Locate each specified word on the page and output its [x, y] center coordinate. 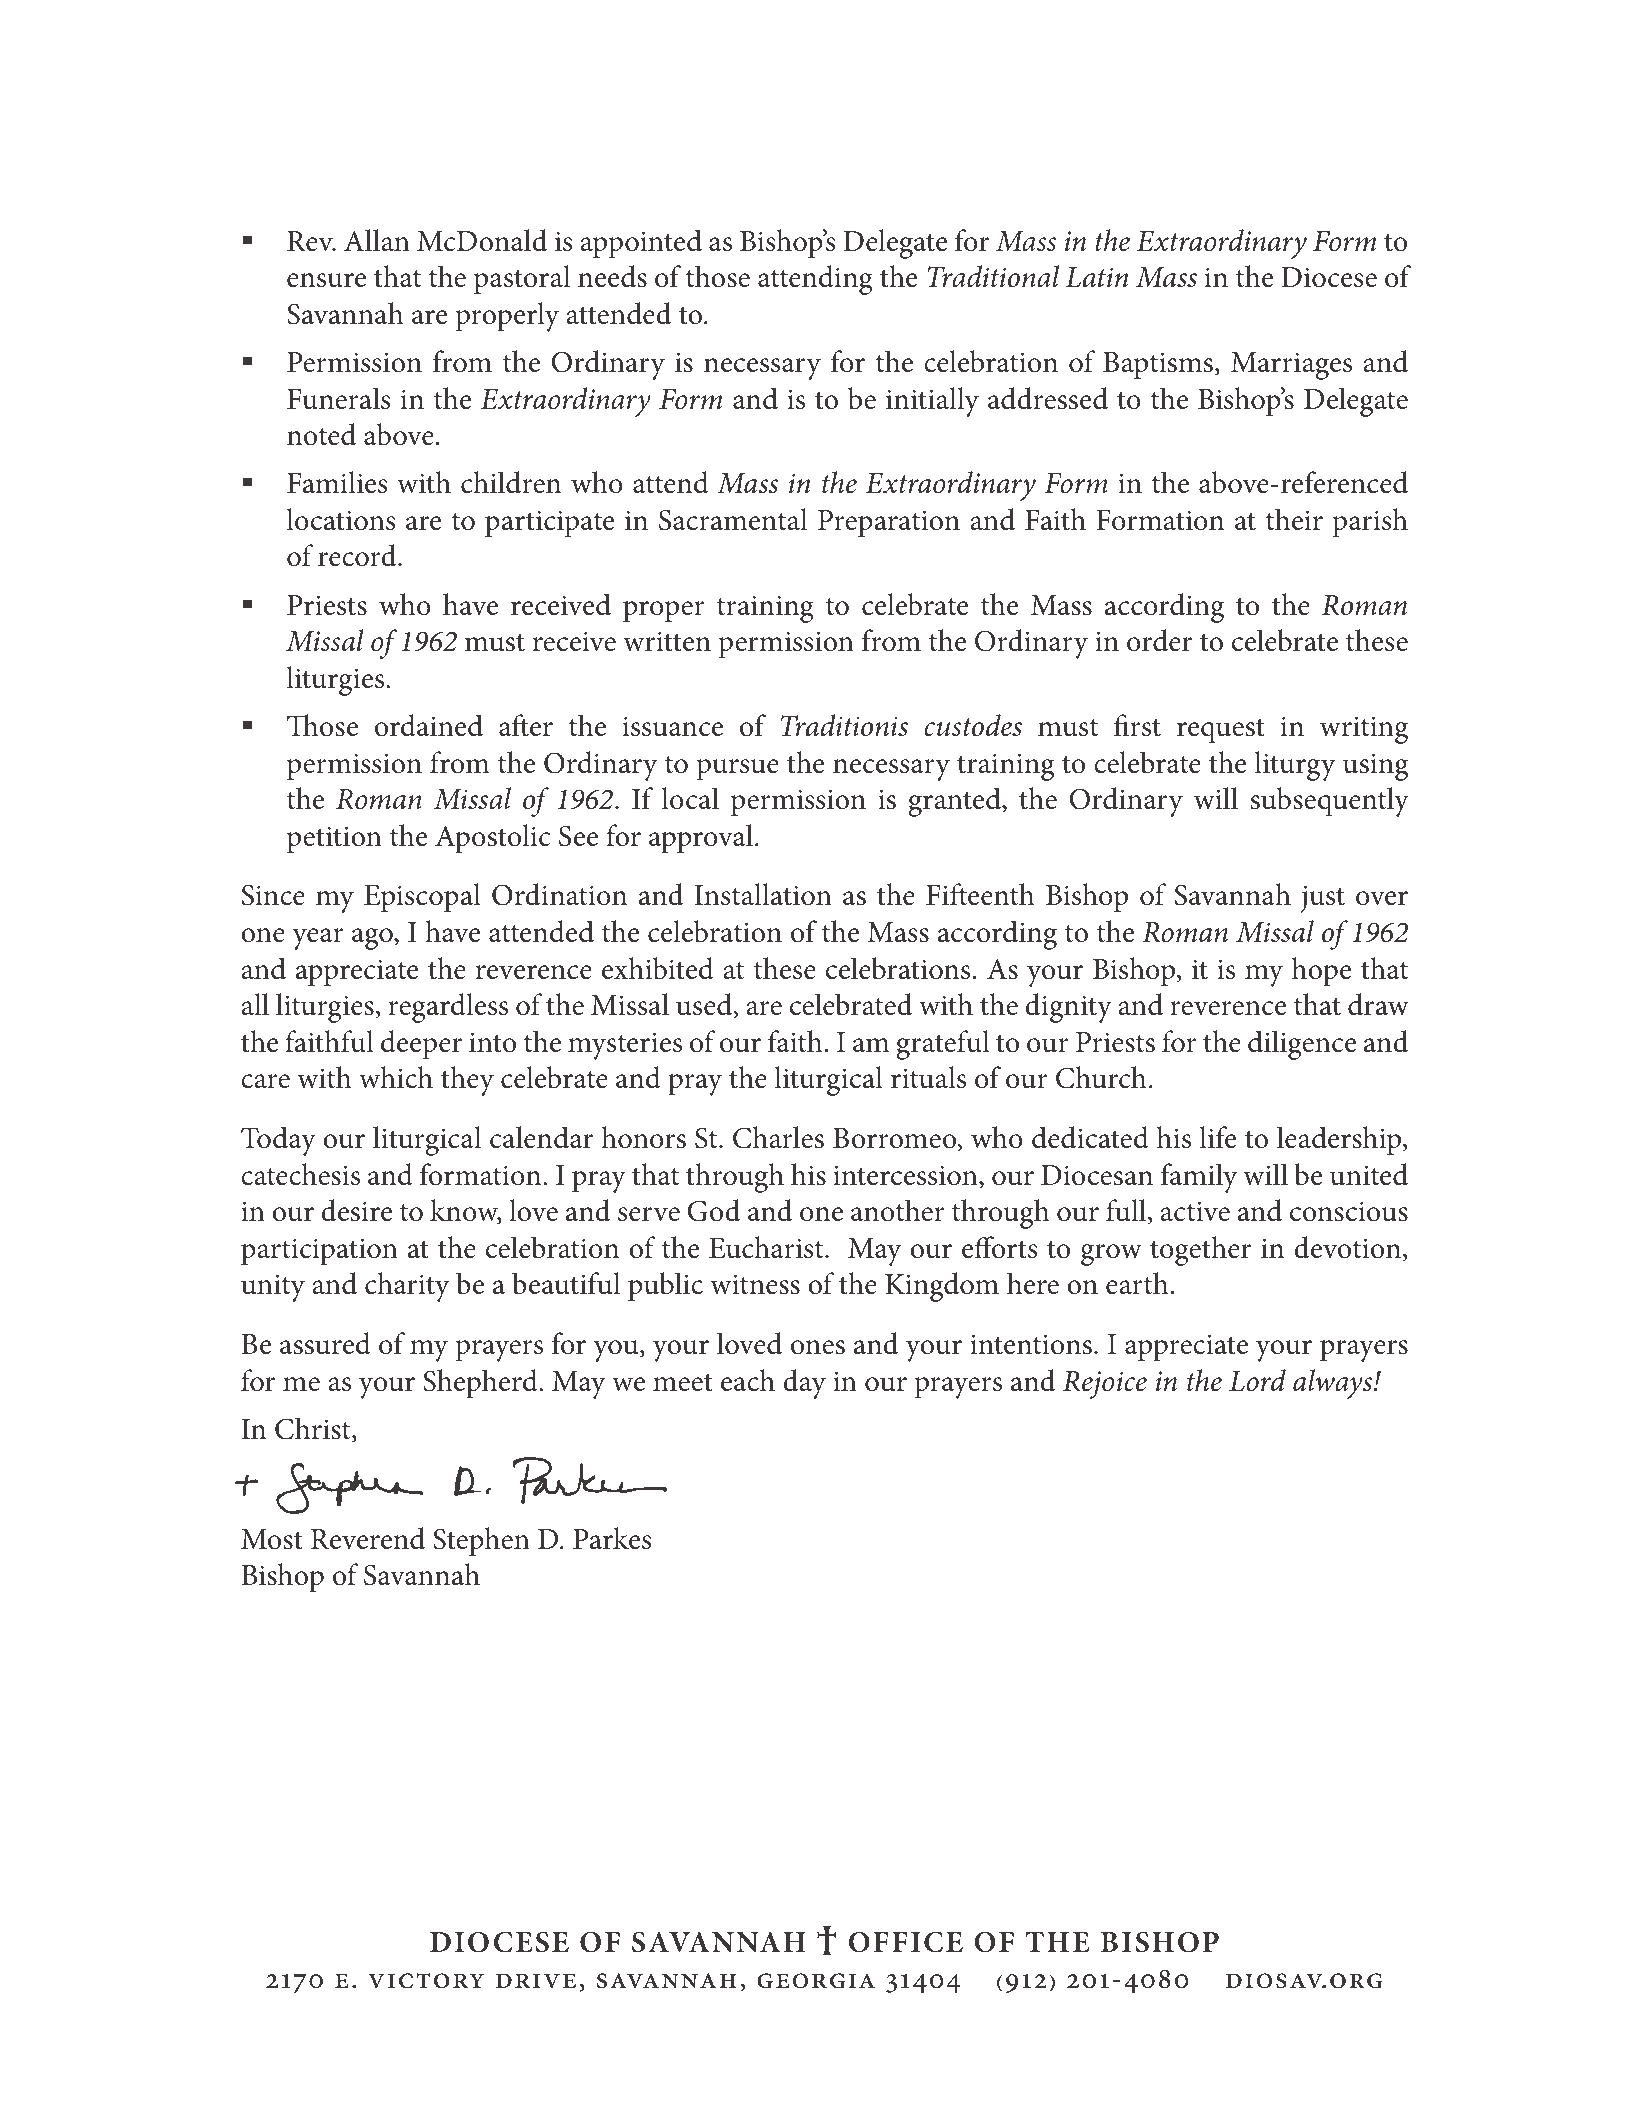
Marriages [1291, 366]
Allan [377, 240]
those [717, 276]
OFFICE [906, 1942]
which [396, 1077]
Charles [778, 1137]
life [1217, 1137]
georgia [816, 1981]
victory [426, 1981]
